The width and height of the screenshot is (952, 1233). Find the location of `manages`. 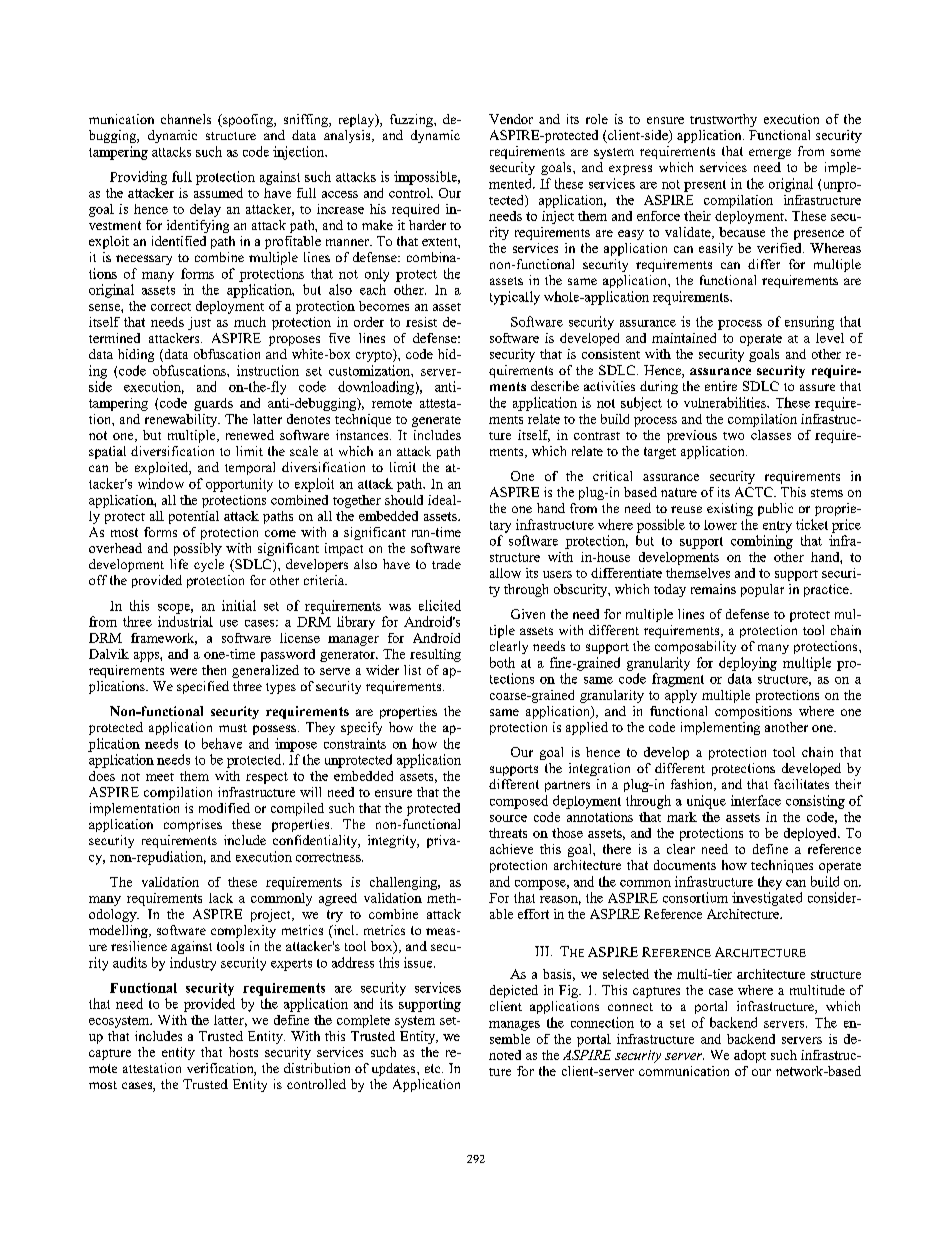

manages is located at coordinates (514, 1026).
